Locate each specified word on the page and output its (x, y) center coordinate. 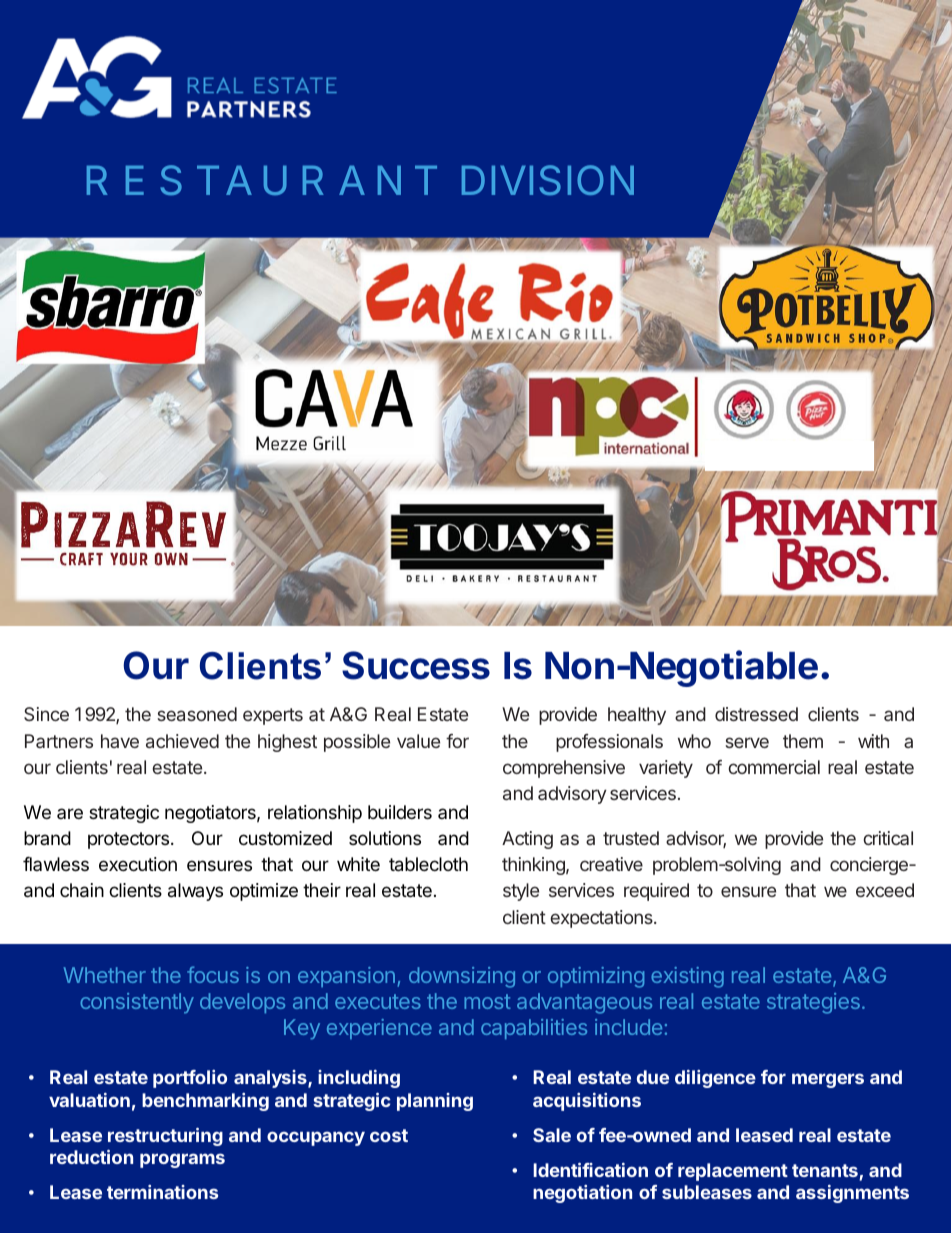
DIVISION (548, 180)
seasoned (197, 714)
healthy (637, 716)
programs (182, 1160)
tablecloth (428, 864)
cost (389, 1135)
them (803, 741)
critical (888, 838)
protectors (128, 840)
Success (416, 665)
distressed (756, 714)
